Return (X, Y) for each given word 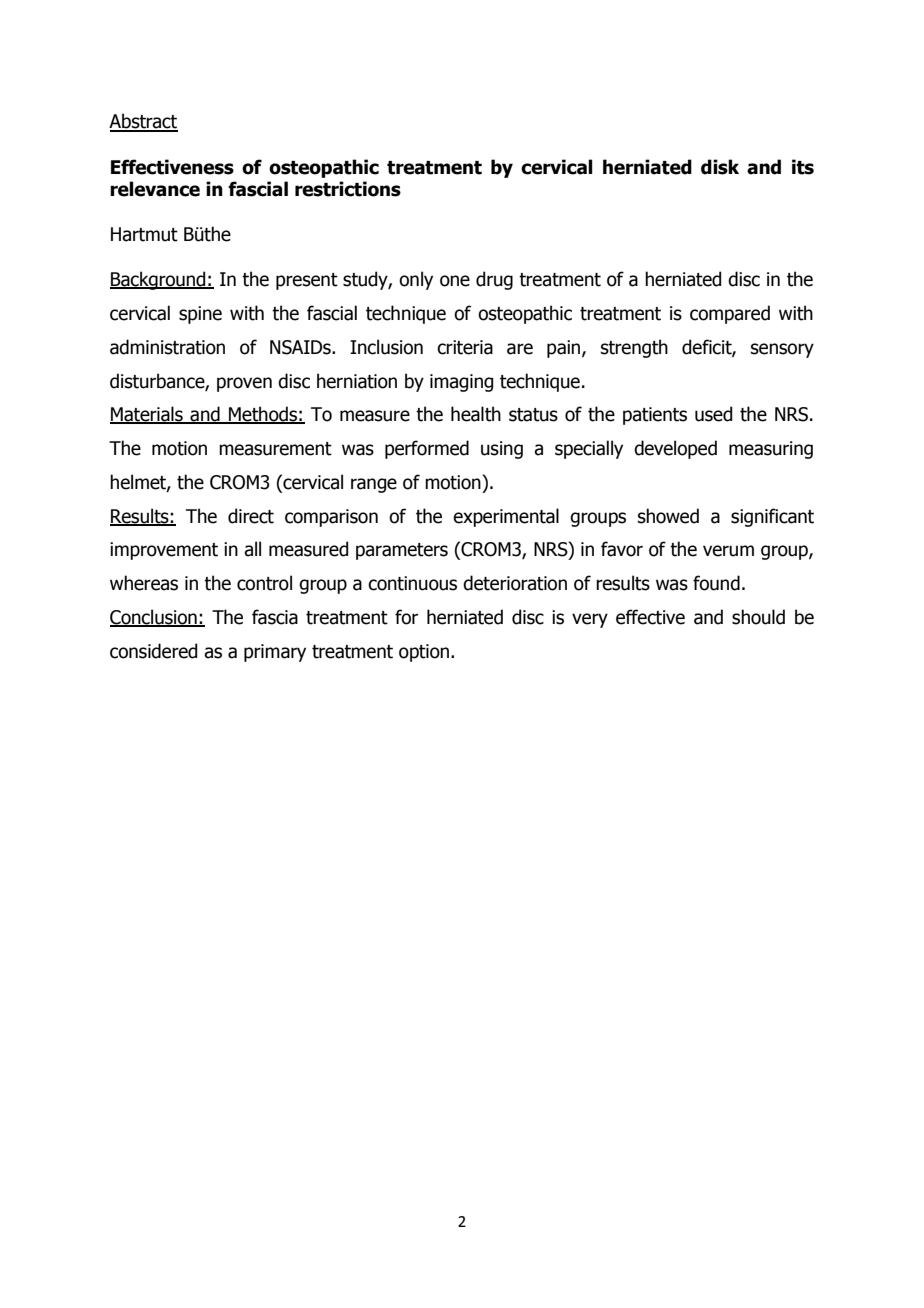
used (713, 414)
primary (275, 653)
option (424, 653)
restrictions (348, 189)
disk (720, 167)
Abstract (143, 122)
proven (244, 384)
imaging (461, 383)
